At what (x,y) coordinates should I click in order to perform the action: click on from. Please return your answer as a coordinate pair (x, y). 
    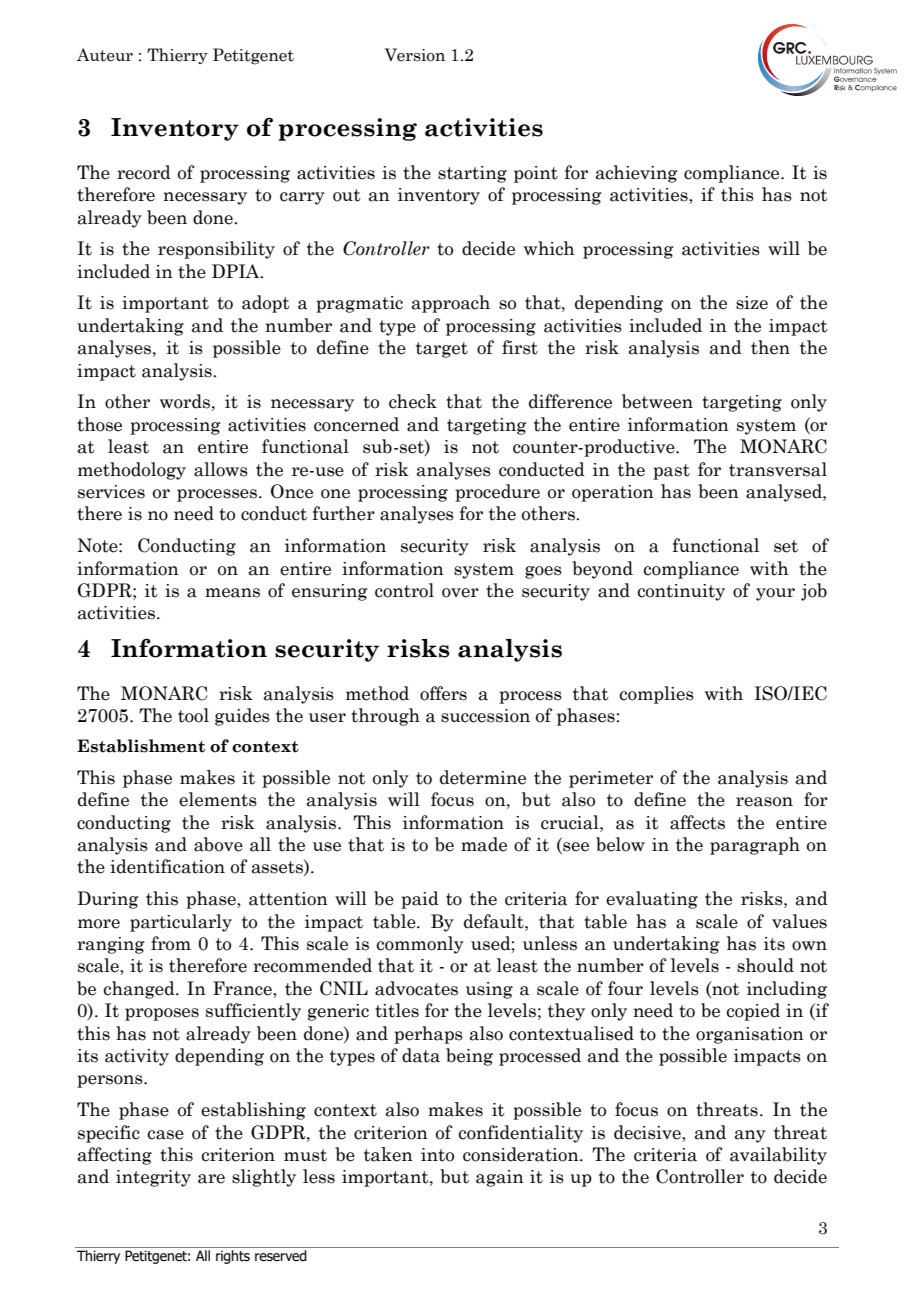
    Looking at the image, I should click on (171, 943).
